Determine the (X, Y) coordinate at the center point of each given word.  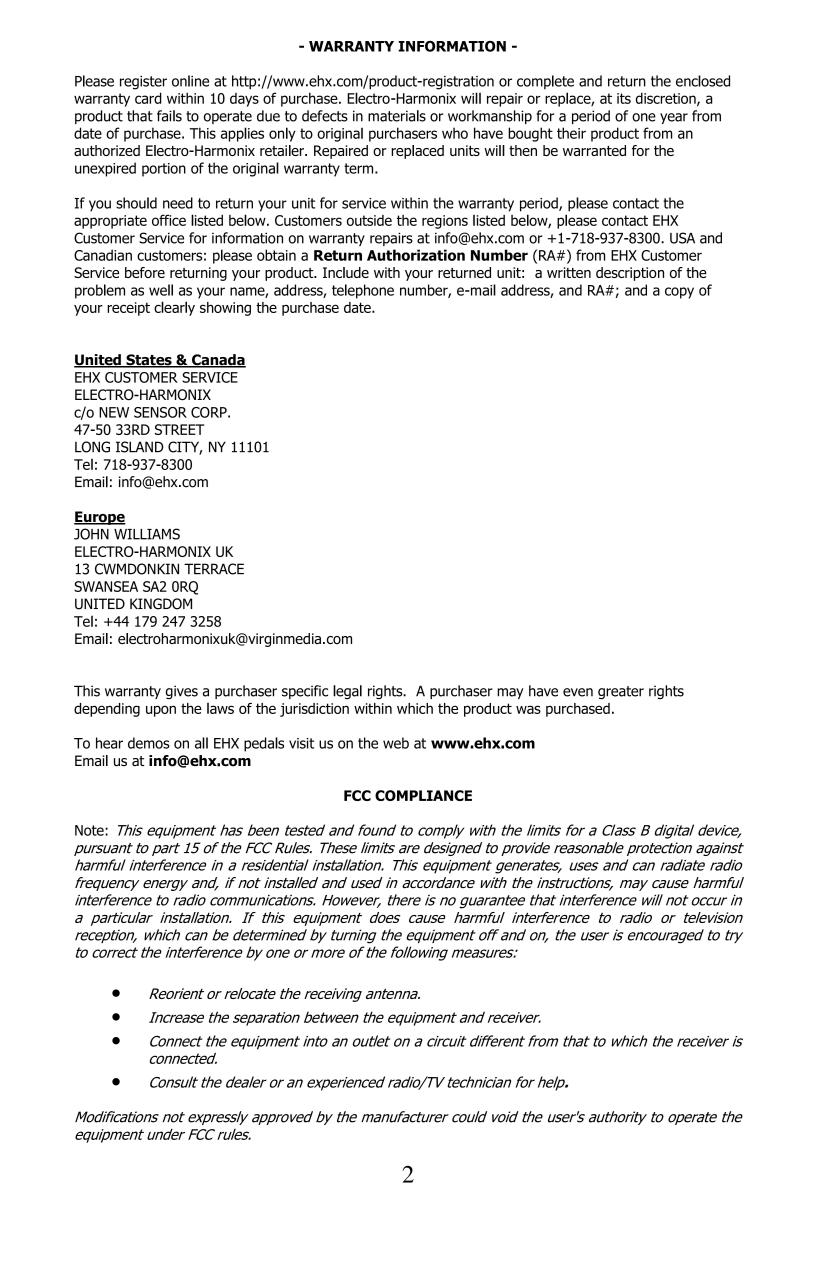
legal (347, 692)
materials (397, 116)
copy (679, 293)
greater (621, 692)
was (528, 709)
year (674, 118)
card (148, 98)
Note (90, 830)
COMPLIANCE (423, 795)
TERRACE (214, 569)
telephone (363, 291)
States (149, 361)
